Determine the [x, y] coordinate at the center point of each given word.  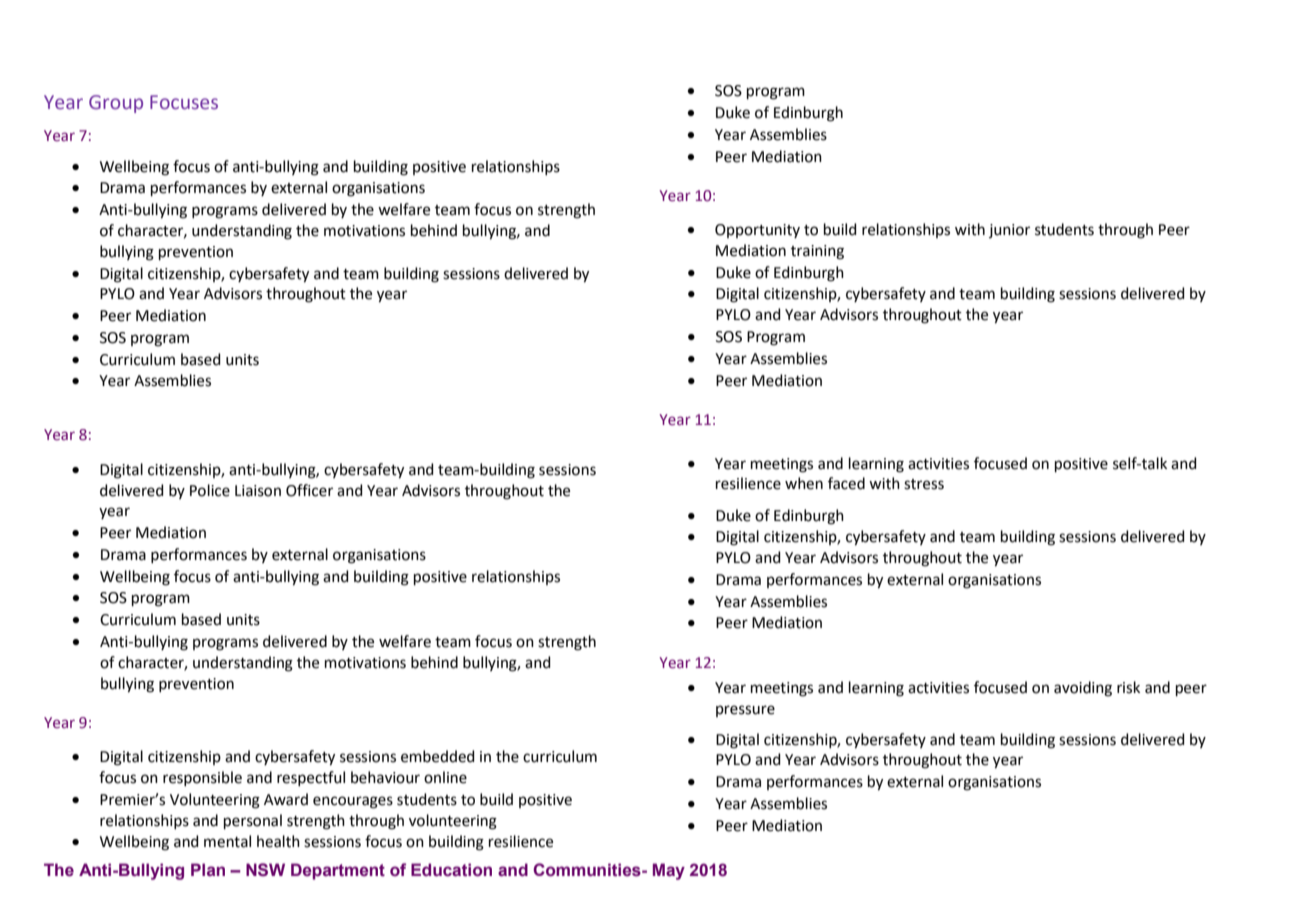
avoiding [1083, 689]
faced [846, 483]
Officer [309, 490]
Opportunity [757, 231]
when [804, 483]
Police [210, 490]
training [817, 252]
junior [1009, 231]
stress [924, 484]
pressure [745, 711]
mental [227, 841]
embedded [438, 756]
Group [116, 104]
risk [1128, 687]
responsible [202, 778]
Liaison [258, 491]
